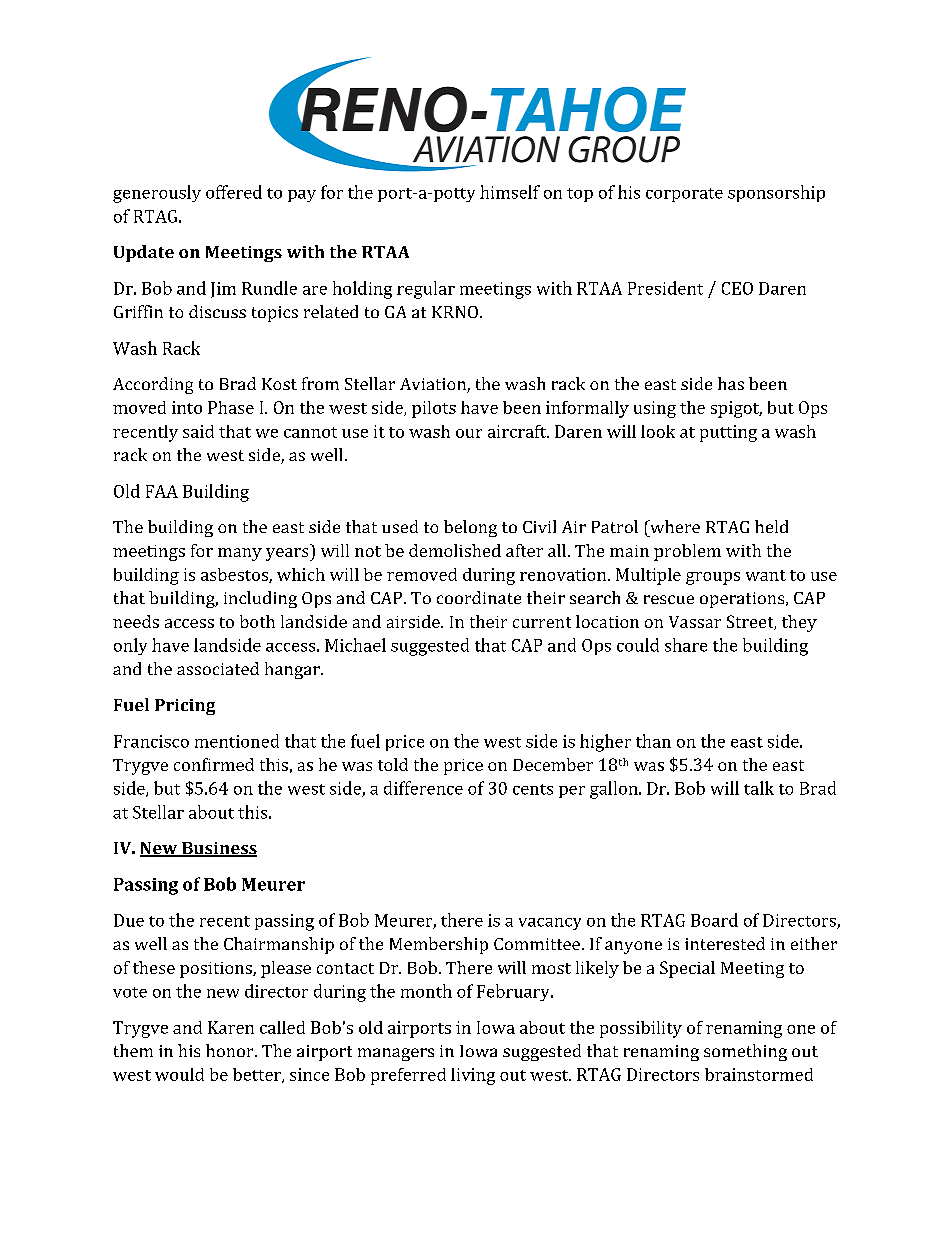 The height and width of the page is (1233, 952). I want to click on Vassar, so click(695, 622).
